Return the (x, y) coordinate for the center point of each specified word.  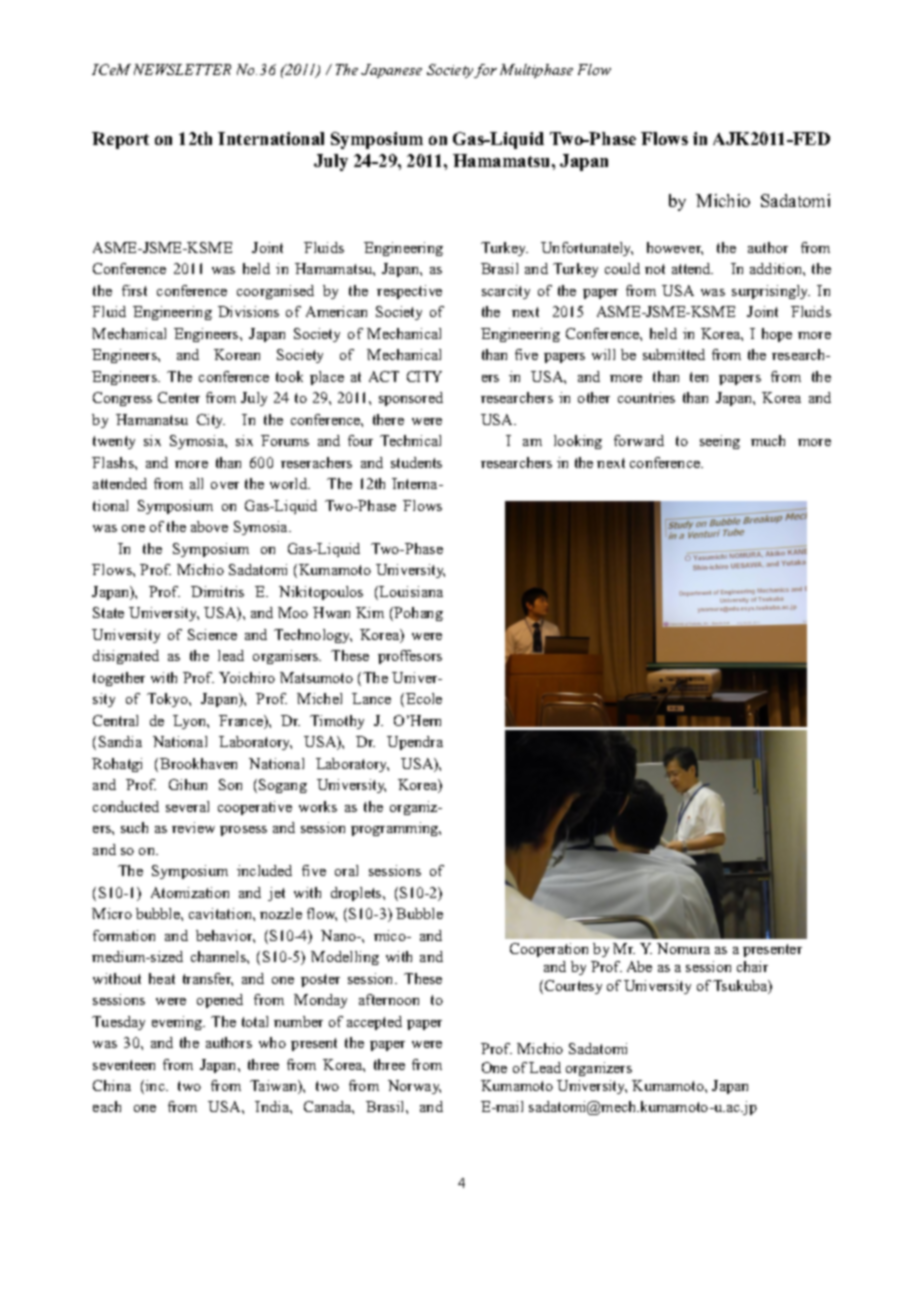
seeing (720, 442)
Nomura (683, 948)
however (675, 248)
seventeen (124, 1065)
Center (179, 397)
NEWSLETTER (182, 69)
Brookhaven (198, 763)
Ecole (424, 698)
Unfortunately (587, 249)
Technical (410, 440)
